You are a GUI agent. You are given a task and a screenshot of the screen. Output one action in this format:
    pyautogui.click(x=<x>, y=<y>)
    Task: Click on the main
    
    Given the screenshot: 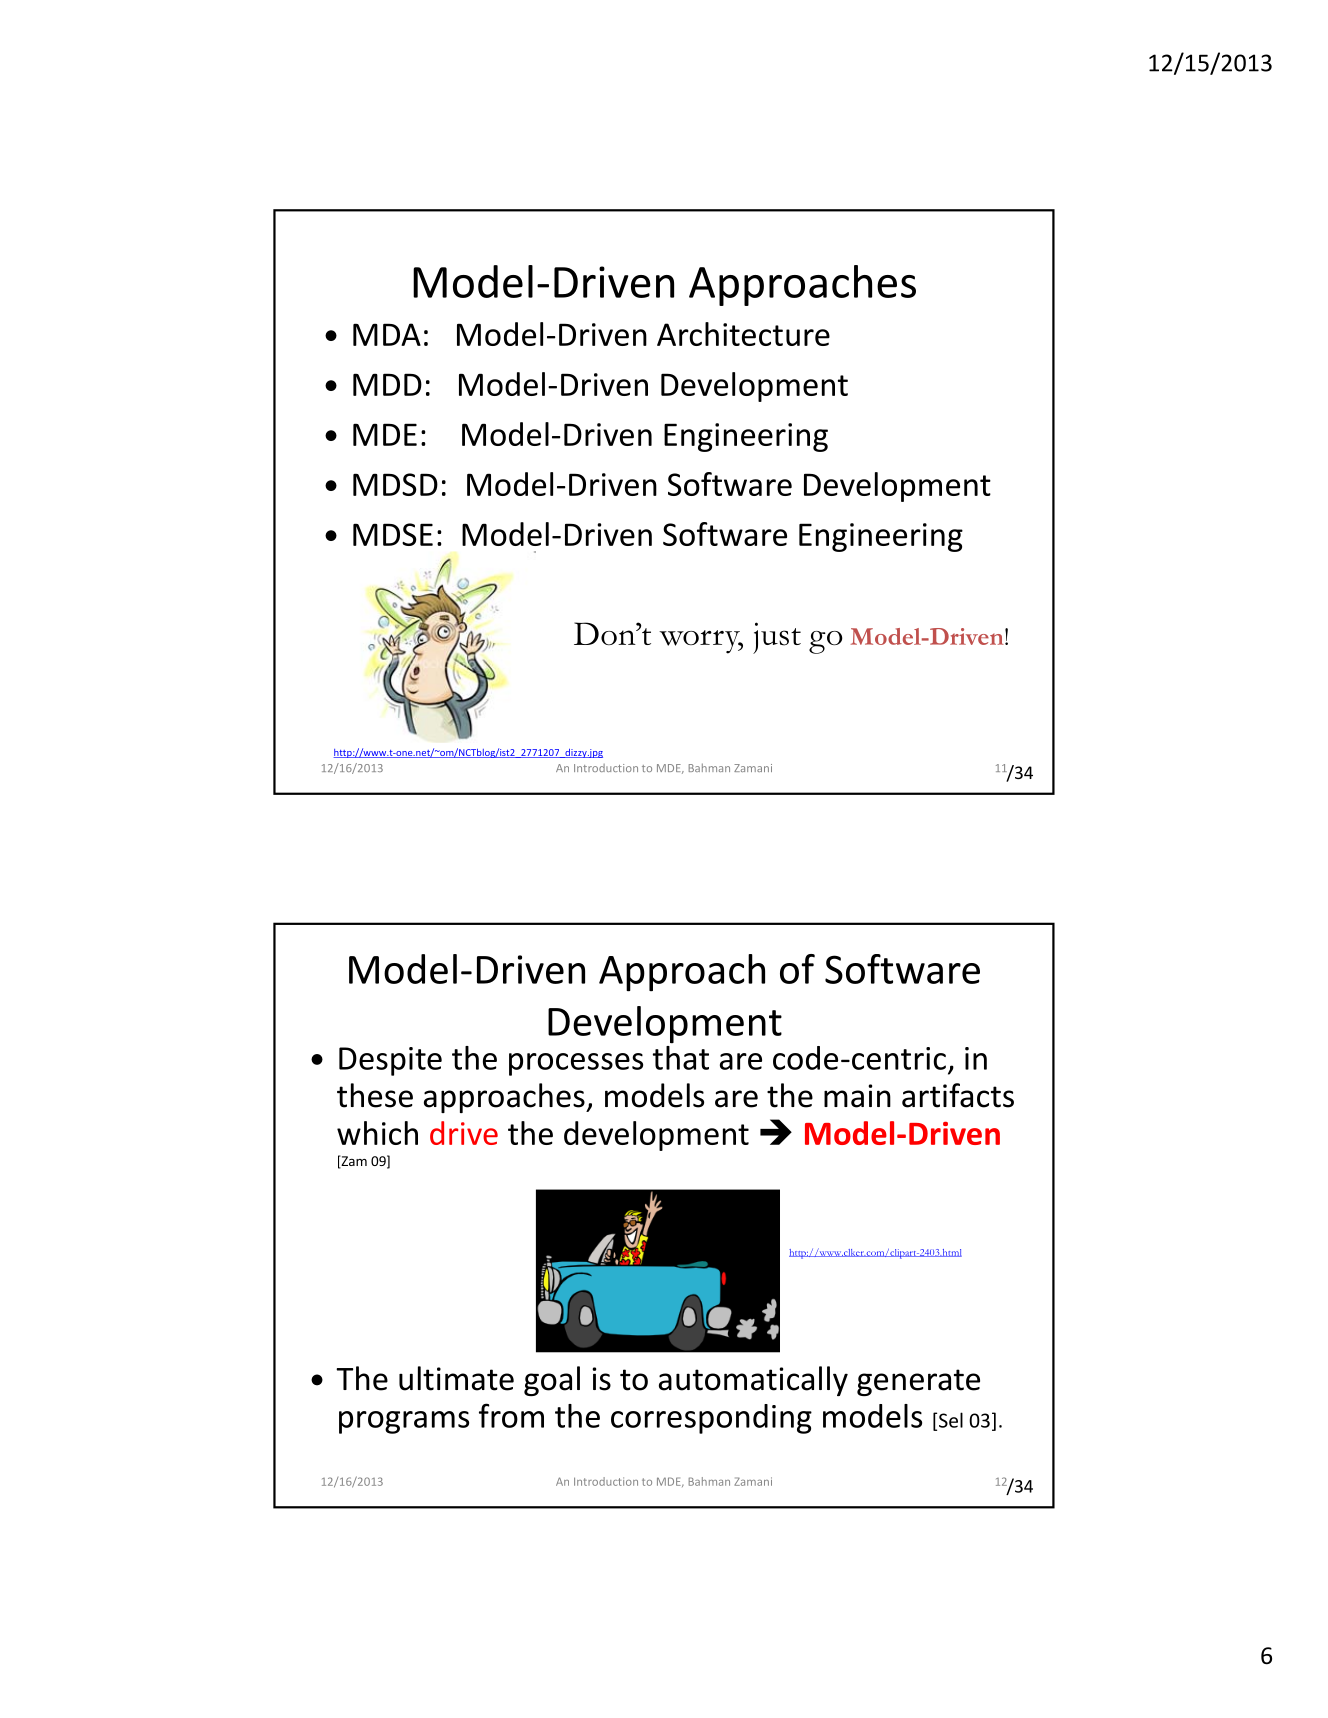 What is the action you would take?
    pyautogui.click(x=857, y=1096)
